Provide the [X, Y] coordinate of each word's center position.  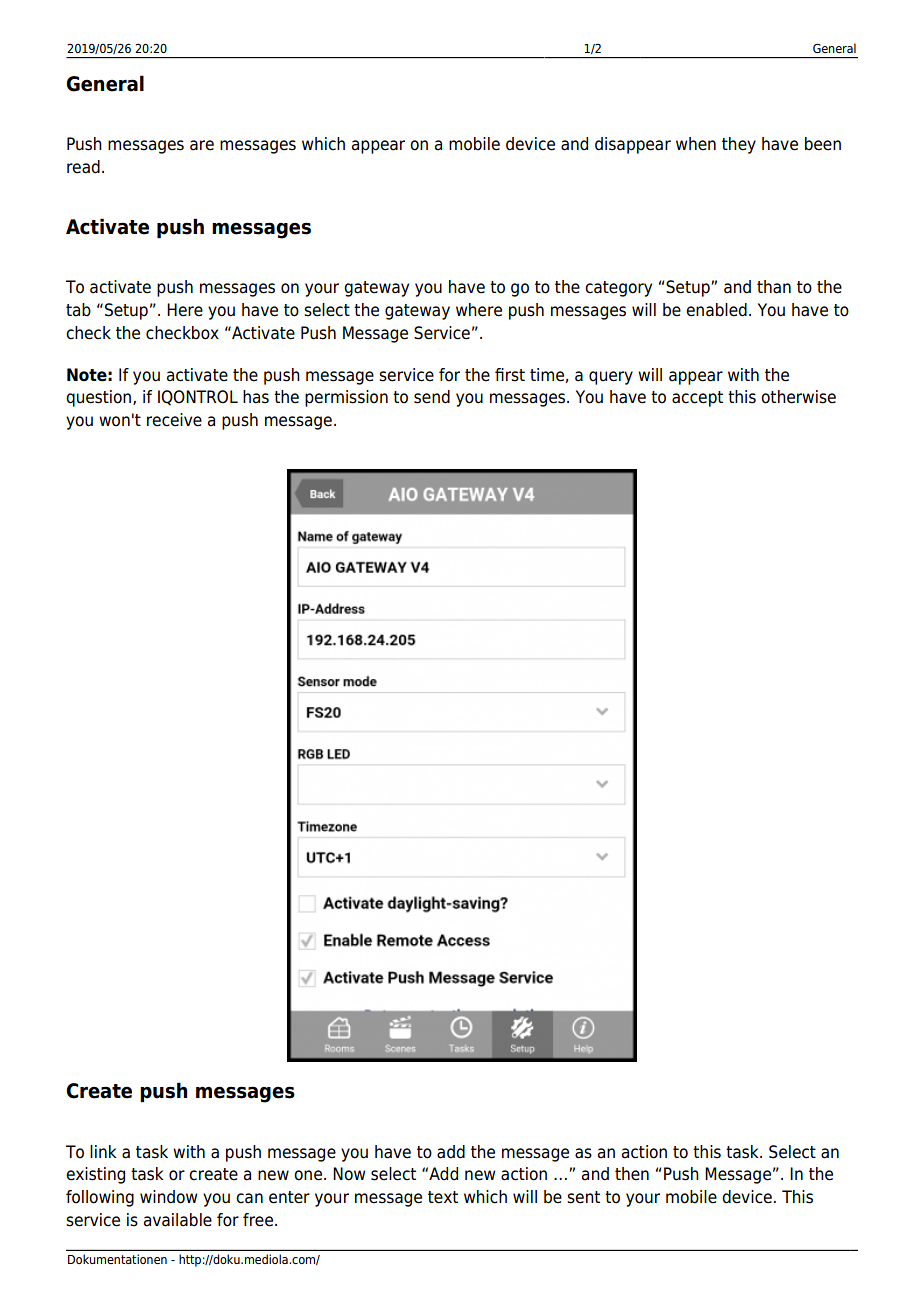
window [168, 1197]
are [202, 145]
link [103, 1151]
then [632, 1174]
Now [349, 1174]
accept [697, 399]
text [443, 1197]
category [618, 289]
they [739, 145]
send [432, 397]
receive [174, 420]
